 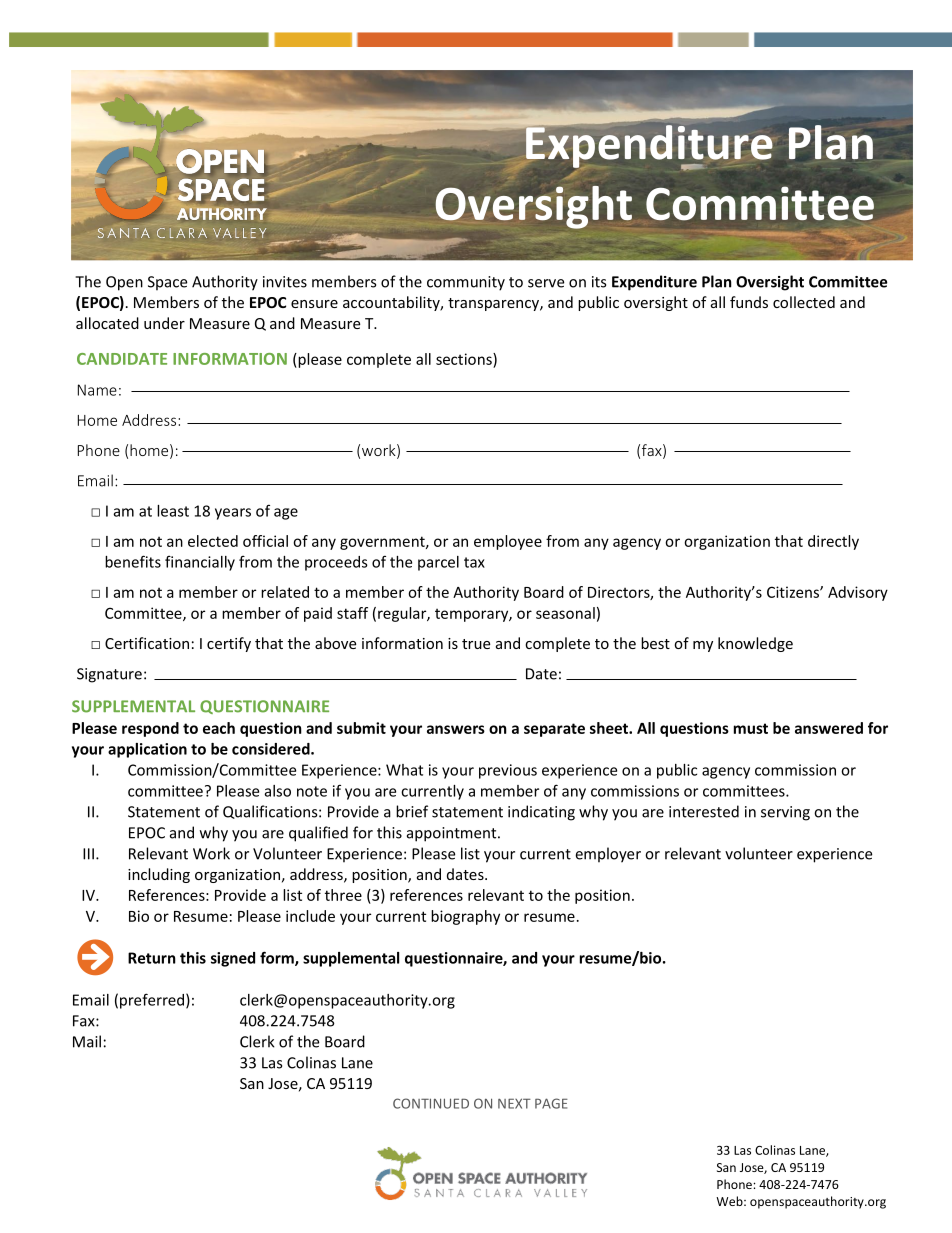 I want to click on including, so click(x=159, y=875).
